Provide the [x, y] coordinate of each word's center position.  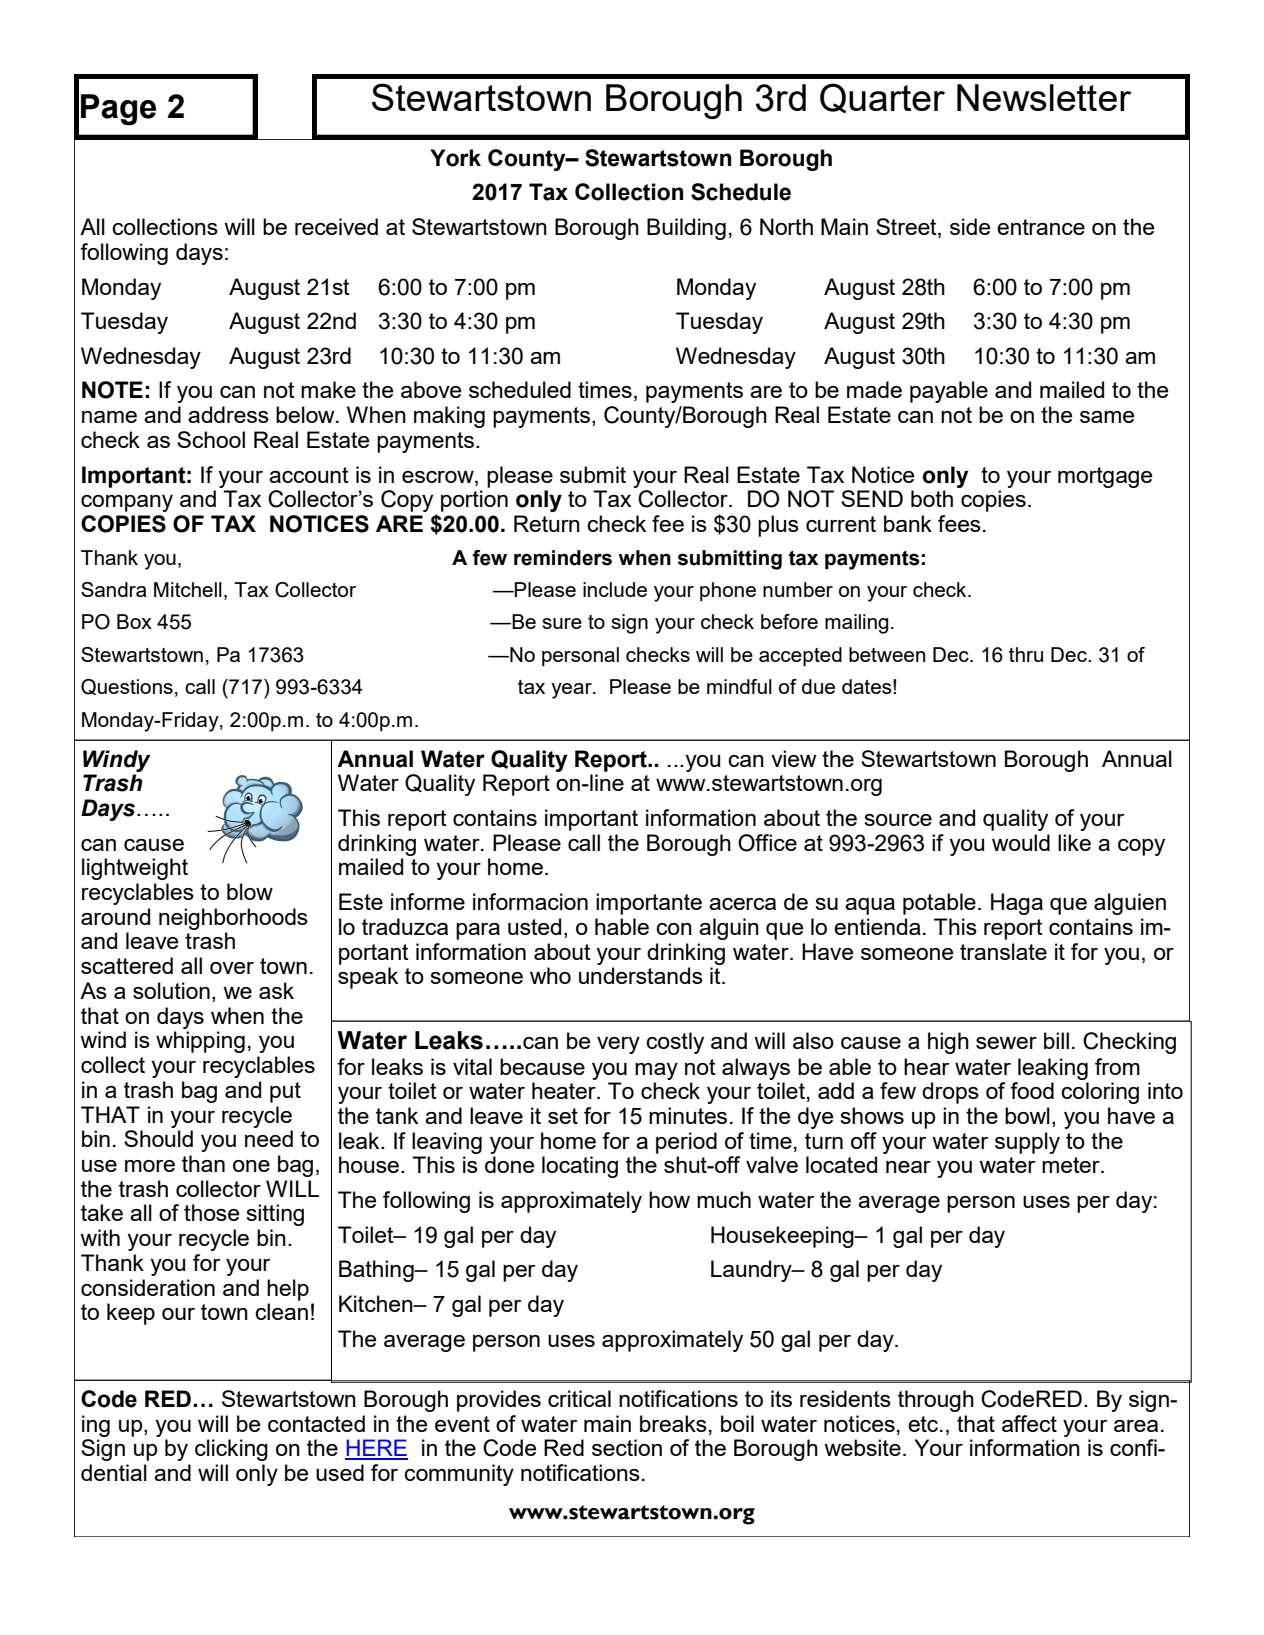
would [1021, 842]
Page [118, 110]
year [572, 691]
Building [686, 229]
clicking [231, 1450]
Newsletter [1044, 97]
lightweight [135, 869]
